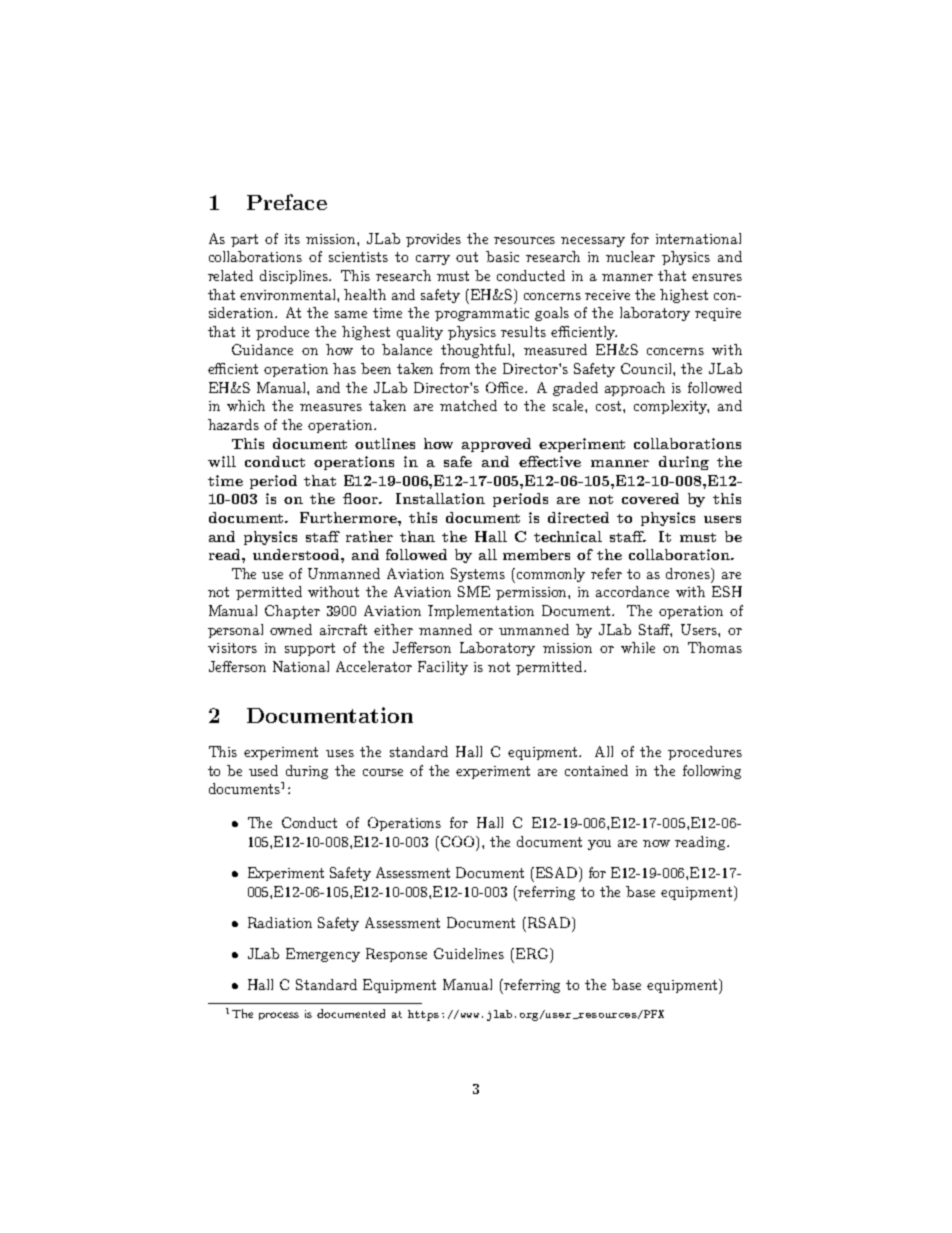  Describe the element at coordinates (635, 389) in the document. I see `approach` at that location.
